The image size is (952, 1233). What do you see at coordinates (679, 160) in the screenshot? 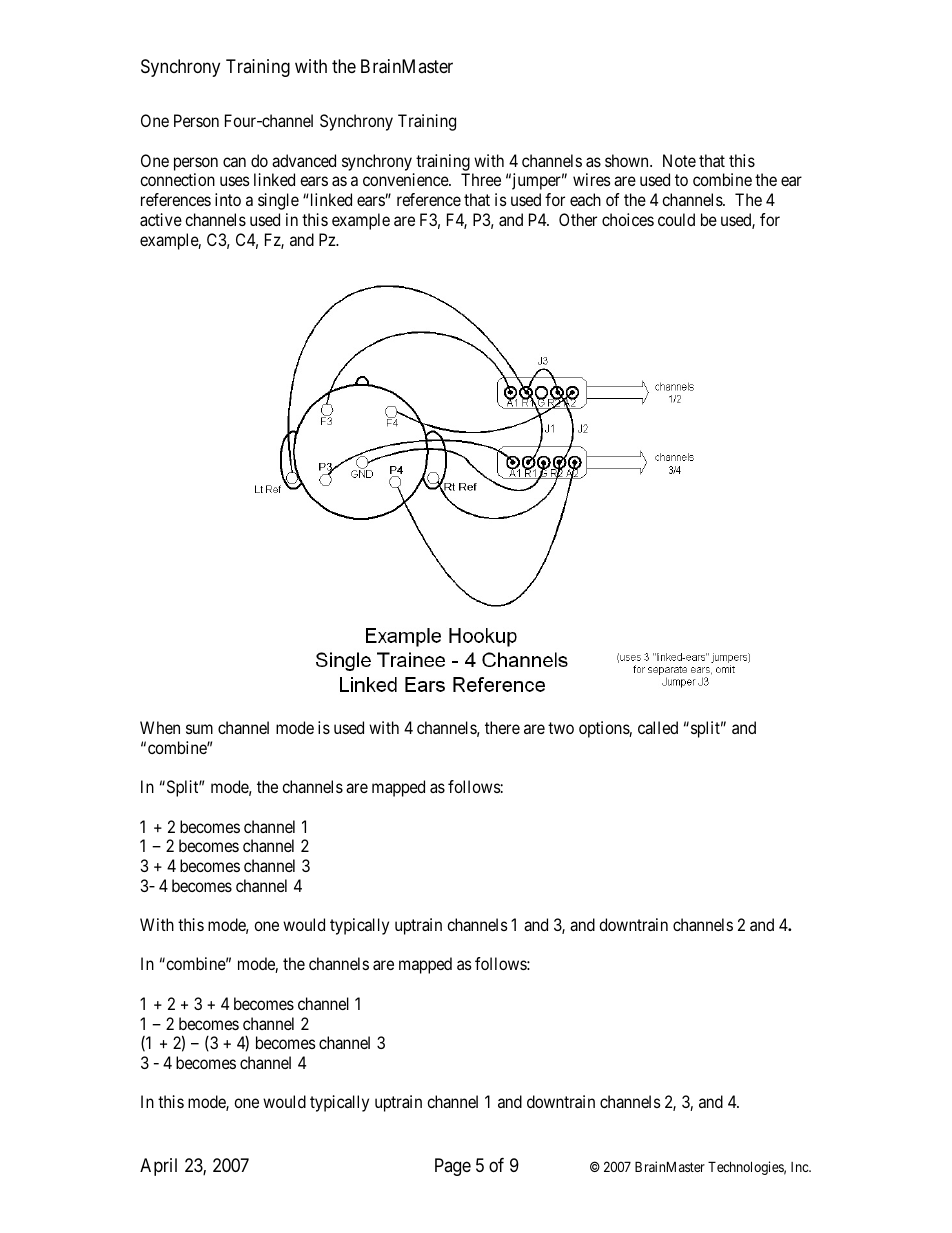
I see `Note` at bounding box center [679, 160].
